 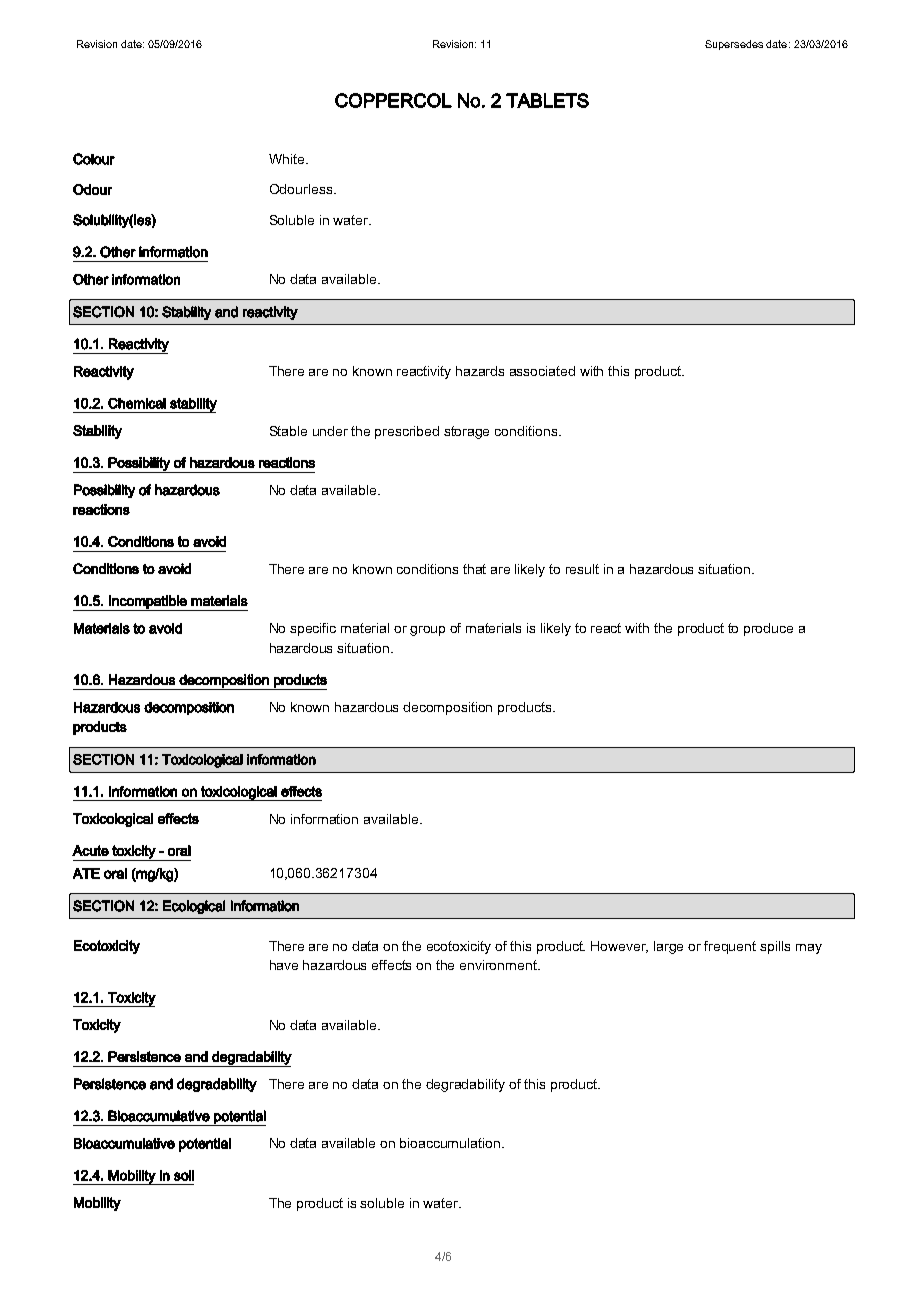 What do you see at coordinates (768, 629) in the page?
I see `produce` at bounding box center [768, 629].
